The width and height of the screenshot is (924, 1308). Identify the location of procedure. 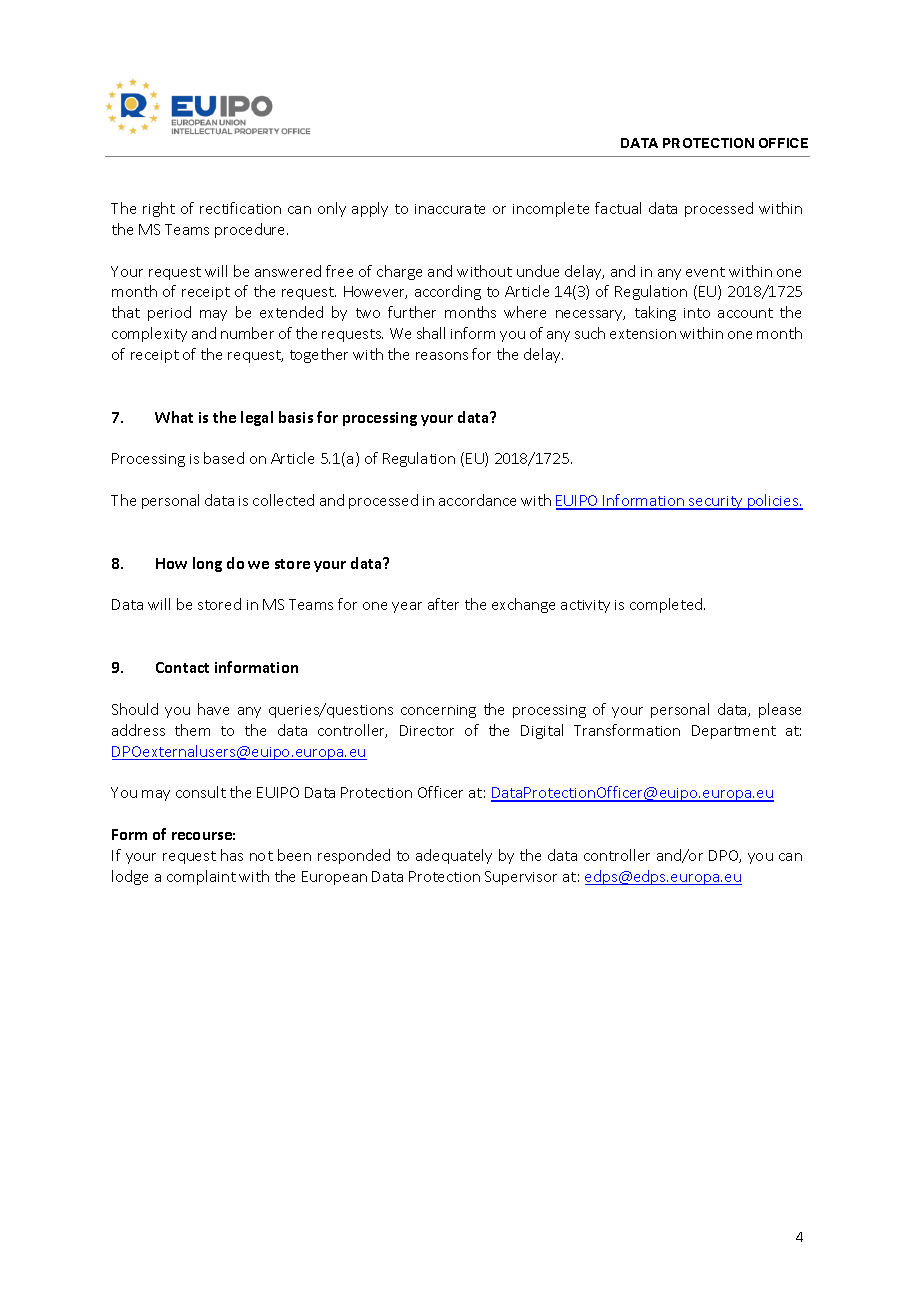
(251, 230).
